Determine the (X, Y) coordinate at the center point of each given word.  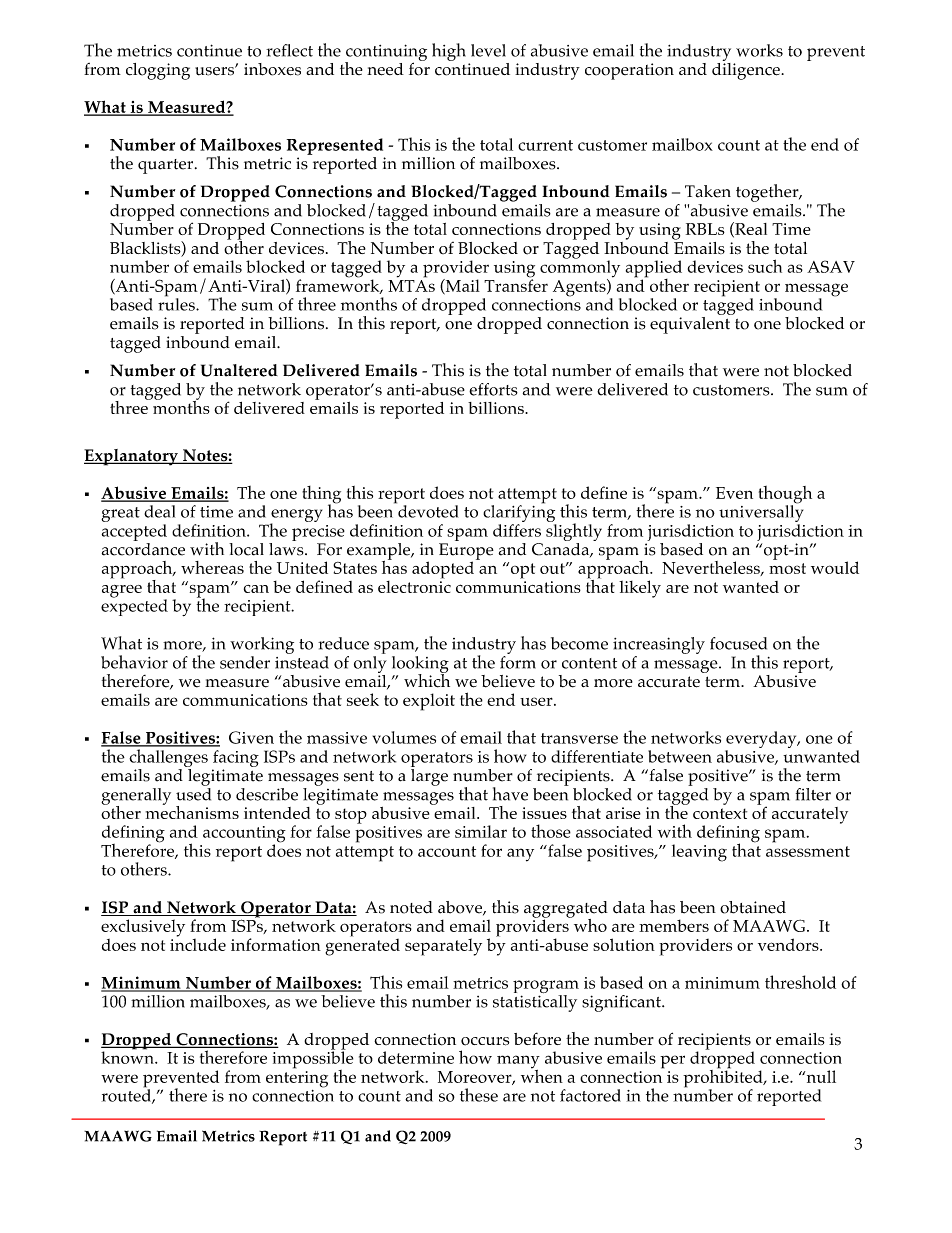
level (488, 50)
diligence (747, 70)
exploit (429, 702)
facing (235, 760)
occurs (485, 1041)
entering (297, 1079)
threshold (800, 982)
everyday (762, 741)
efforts (493, 389)
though (785, 496)
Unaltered (239, 370)
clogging (158, 71)
